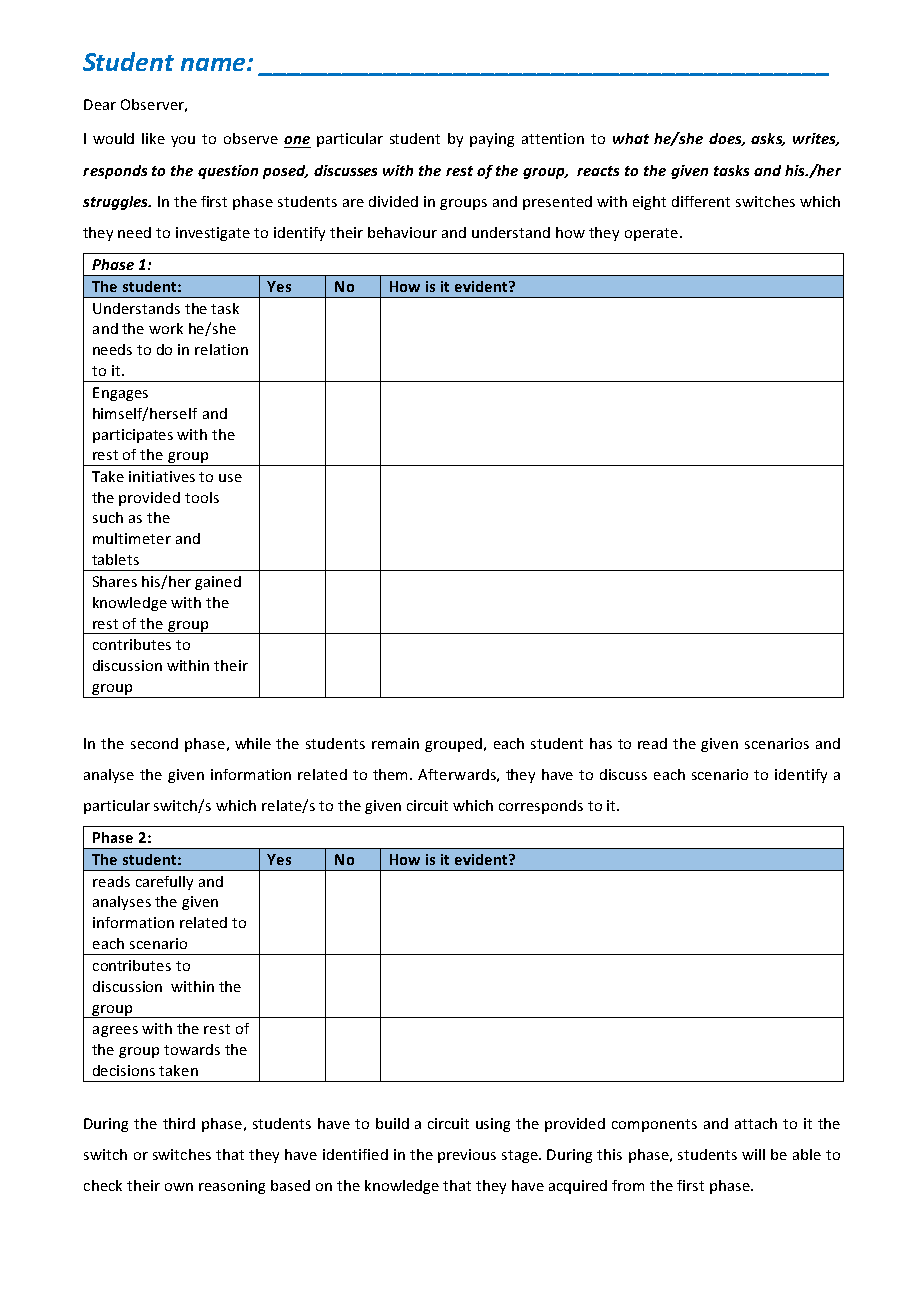 This document has height=1308, width=924. I want to click on third, so click(179, 1123).
